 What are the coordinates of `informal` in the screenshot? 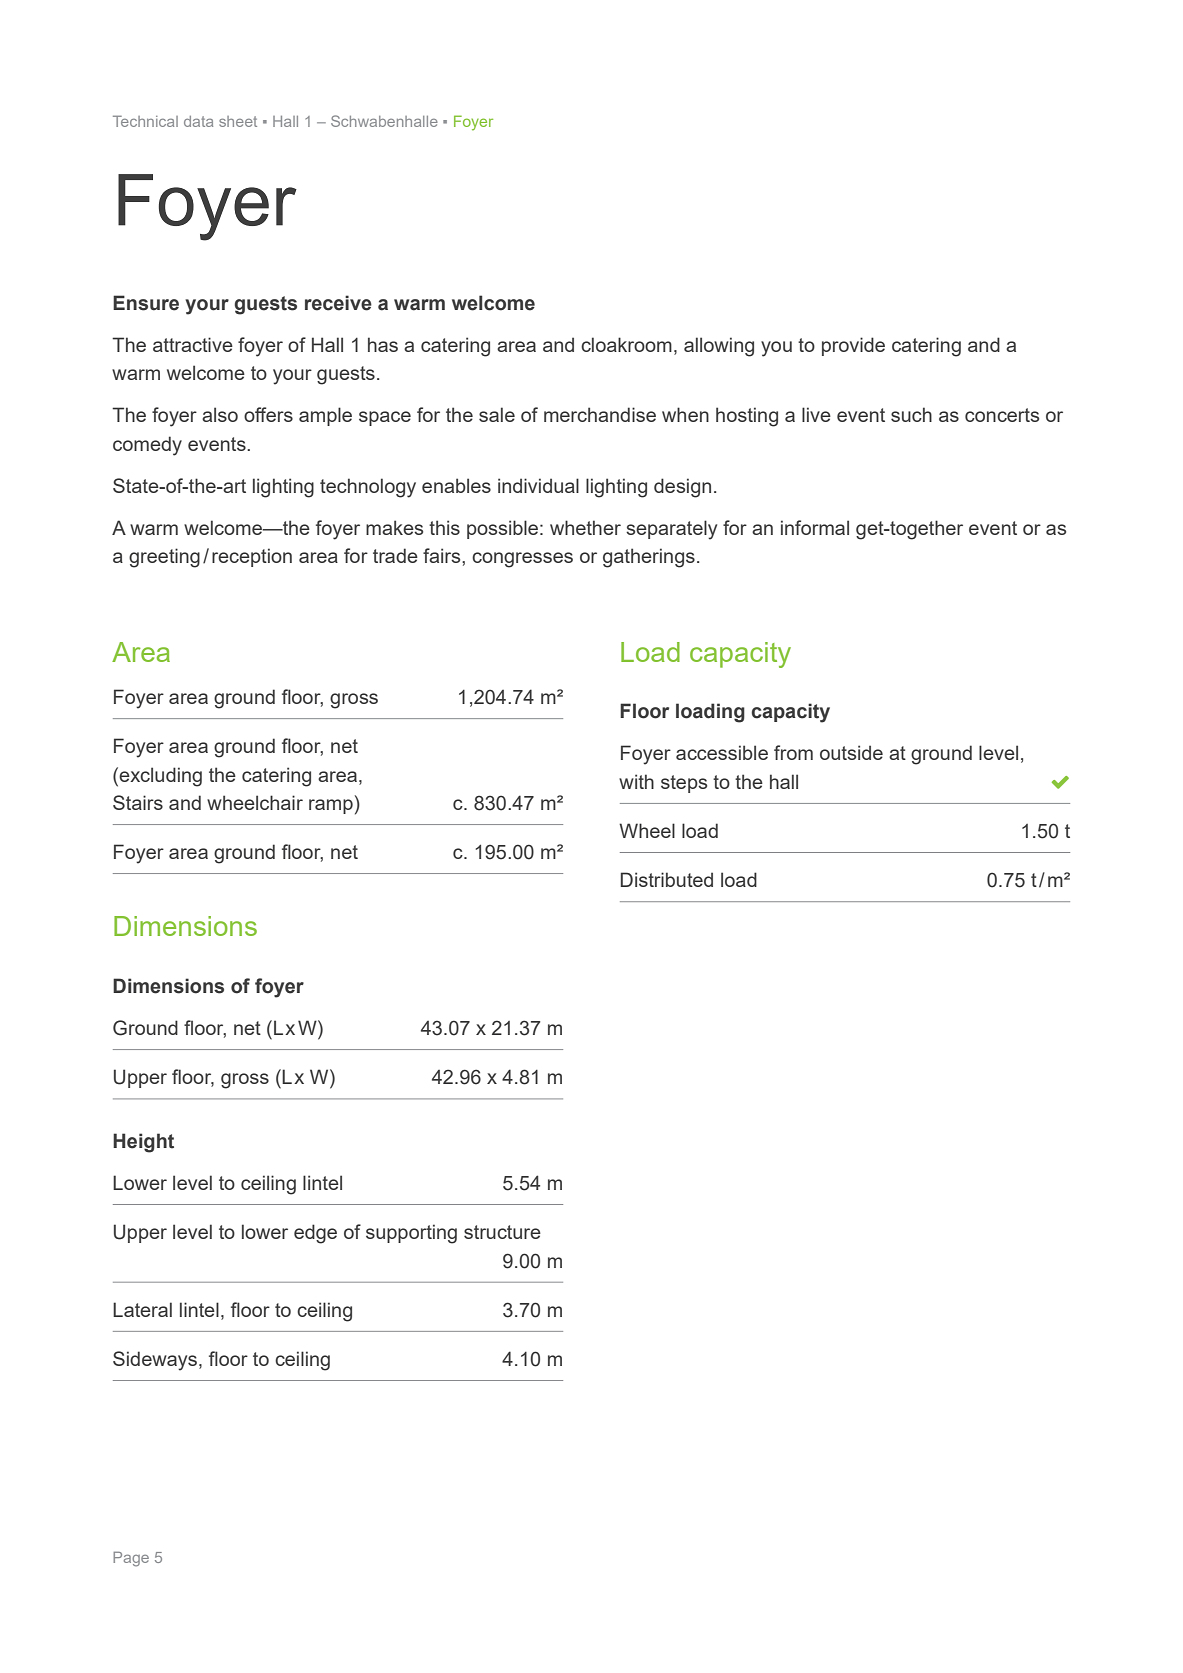 It's located at (815, 527).
